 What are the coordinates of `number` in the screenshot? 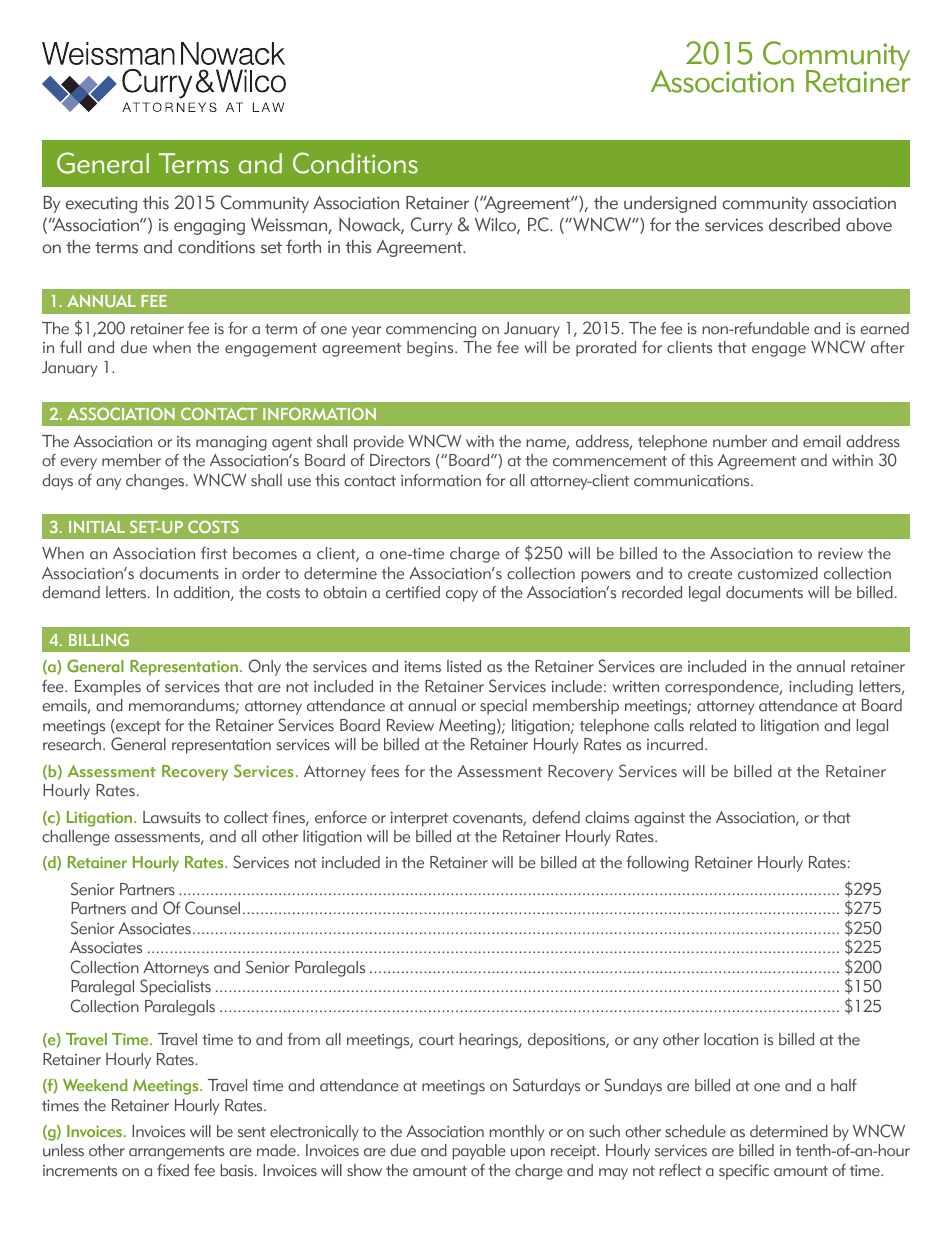 It's located at (740, 441).
